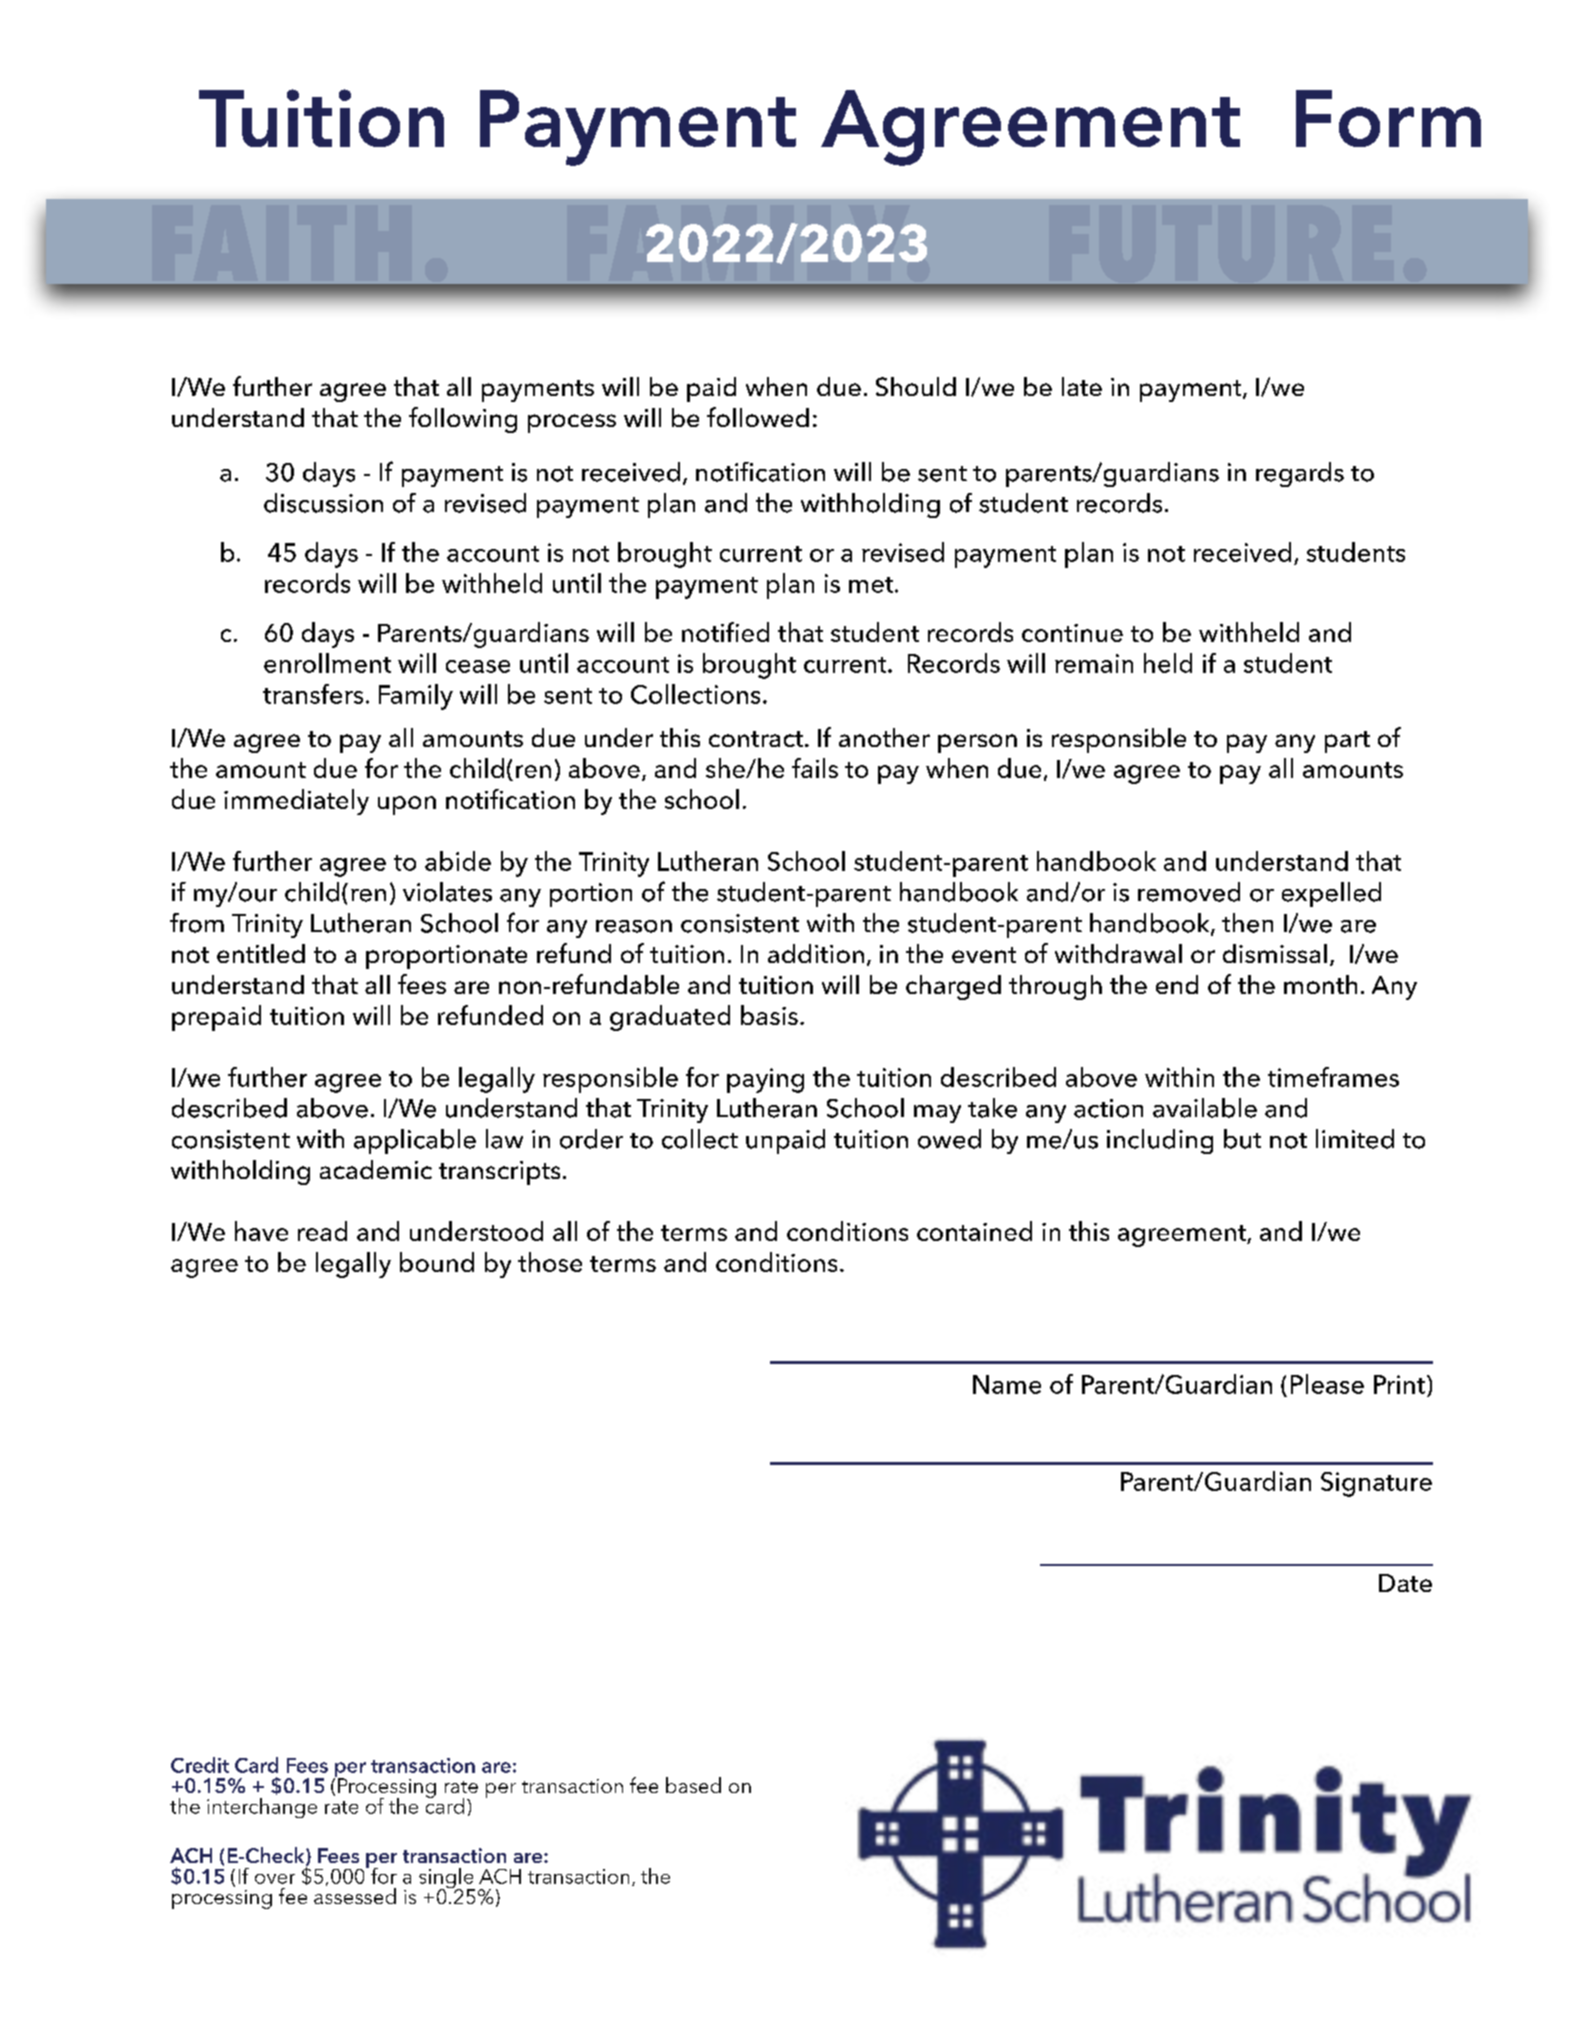  Describe the element at coordinates (1388, 118) in the screenshot. I see `Form` at that location.
